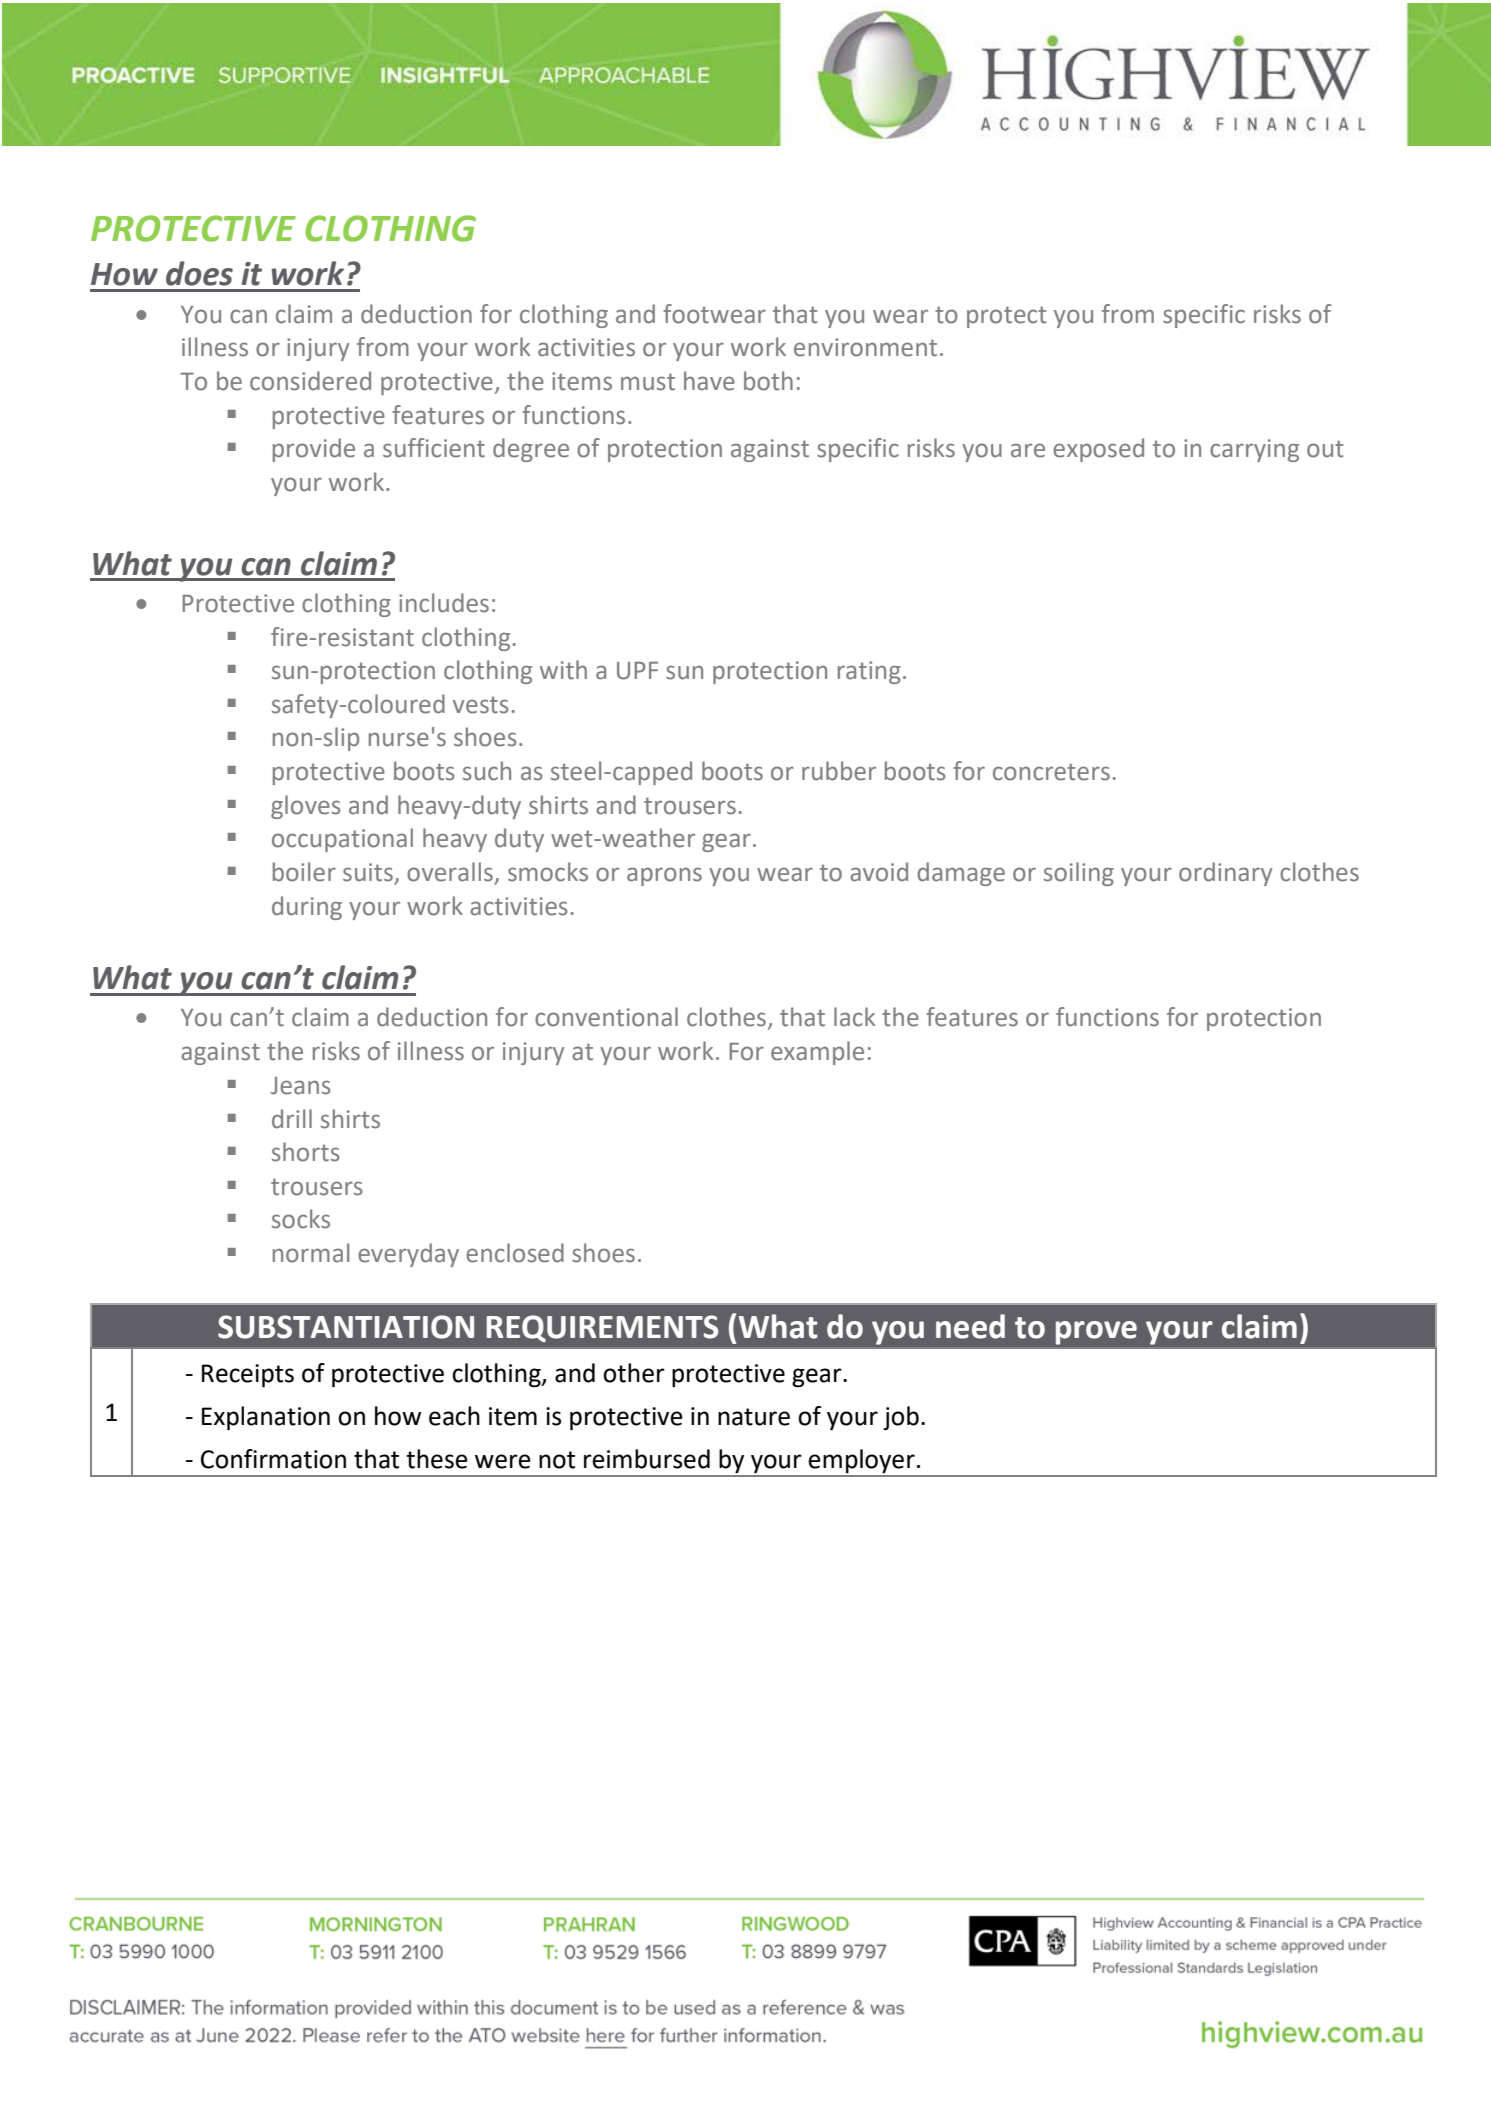  Describe the element at coordinates (865, 347) in the screenshot. I see `environment` at that location.
